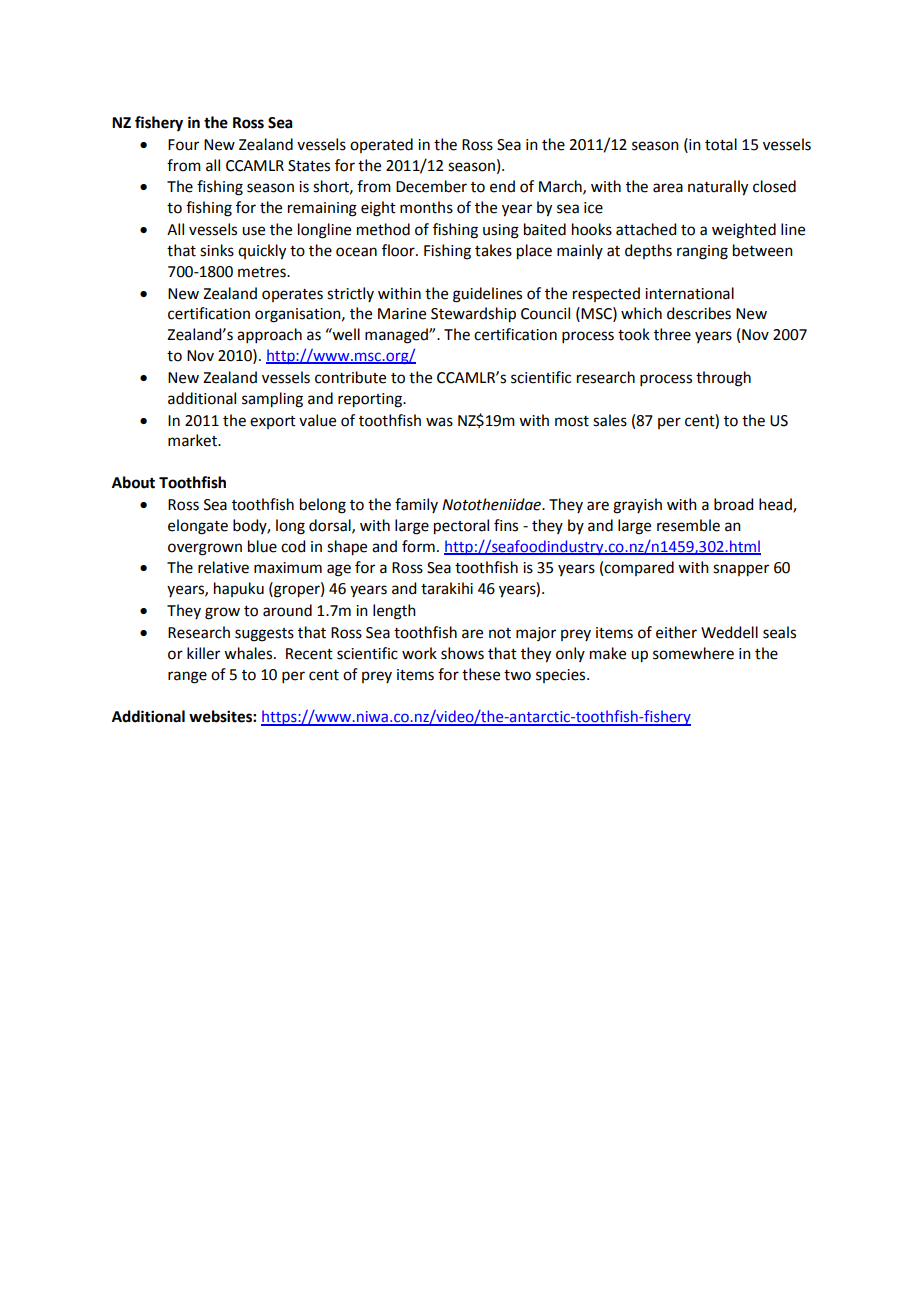 Image resolution: width=924 pixels, height=1308 pixels. Describe the element at coordinates (721, 144) in the image. I see `total` at that location.
